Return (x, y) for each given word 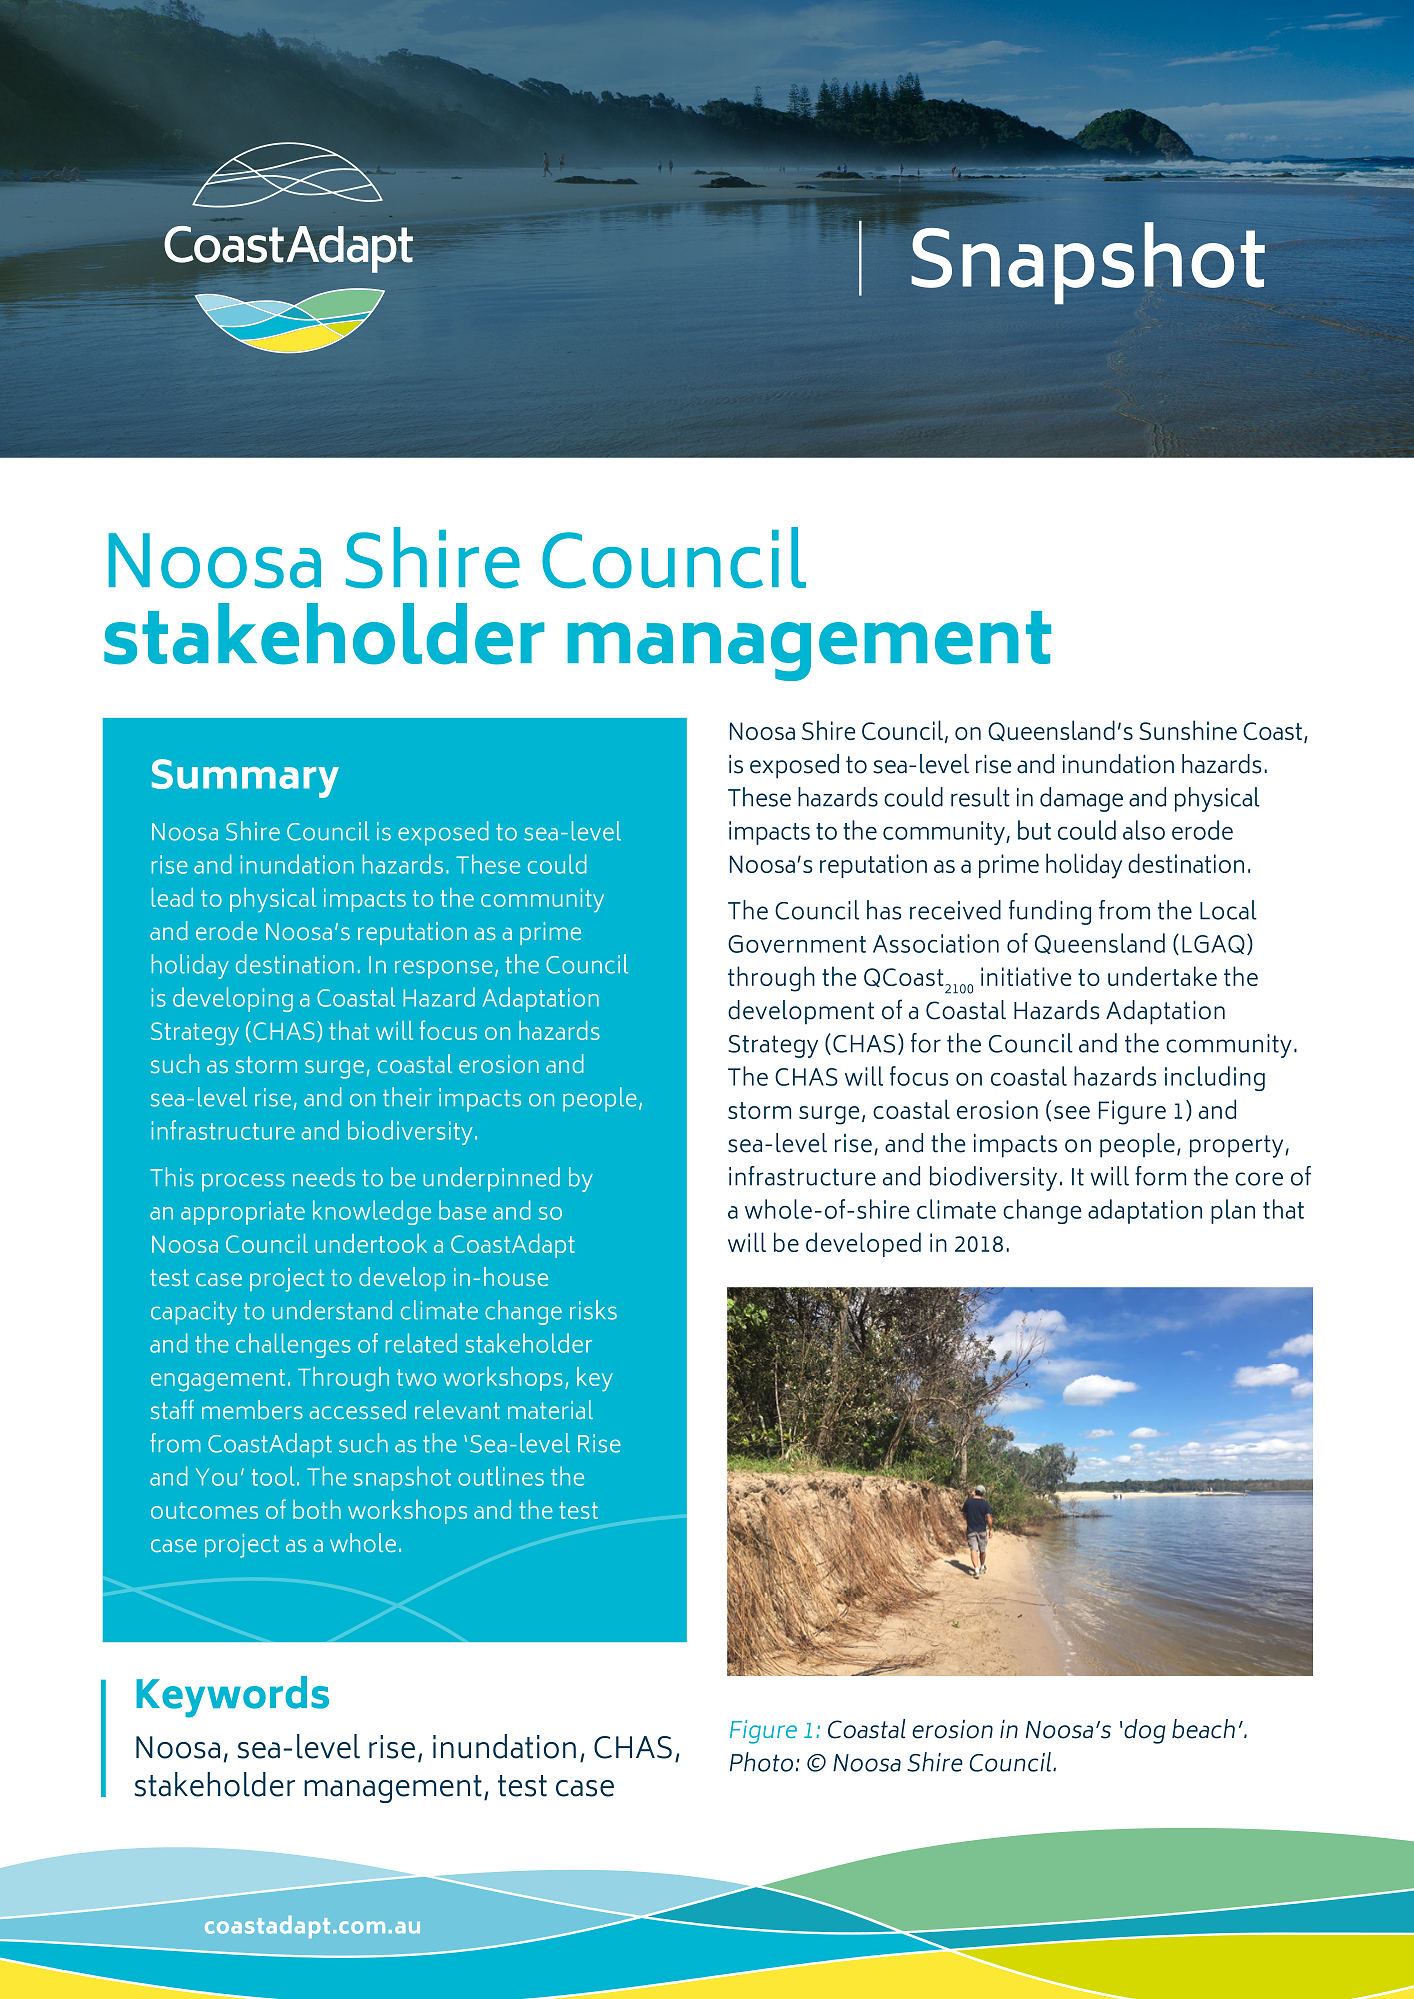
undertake (1162, 976)
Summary (245, 778)
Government (797, 944)
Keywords (232, 1697)
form (1160, 1176)
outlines (501, 1476)
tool (273, 1476)
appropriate (243, 1213)
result (980, 797)
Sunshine (1188, 730)
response (444, 969)
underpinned (491, 1179)
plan (1233, 1211)
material (550, 1409)
